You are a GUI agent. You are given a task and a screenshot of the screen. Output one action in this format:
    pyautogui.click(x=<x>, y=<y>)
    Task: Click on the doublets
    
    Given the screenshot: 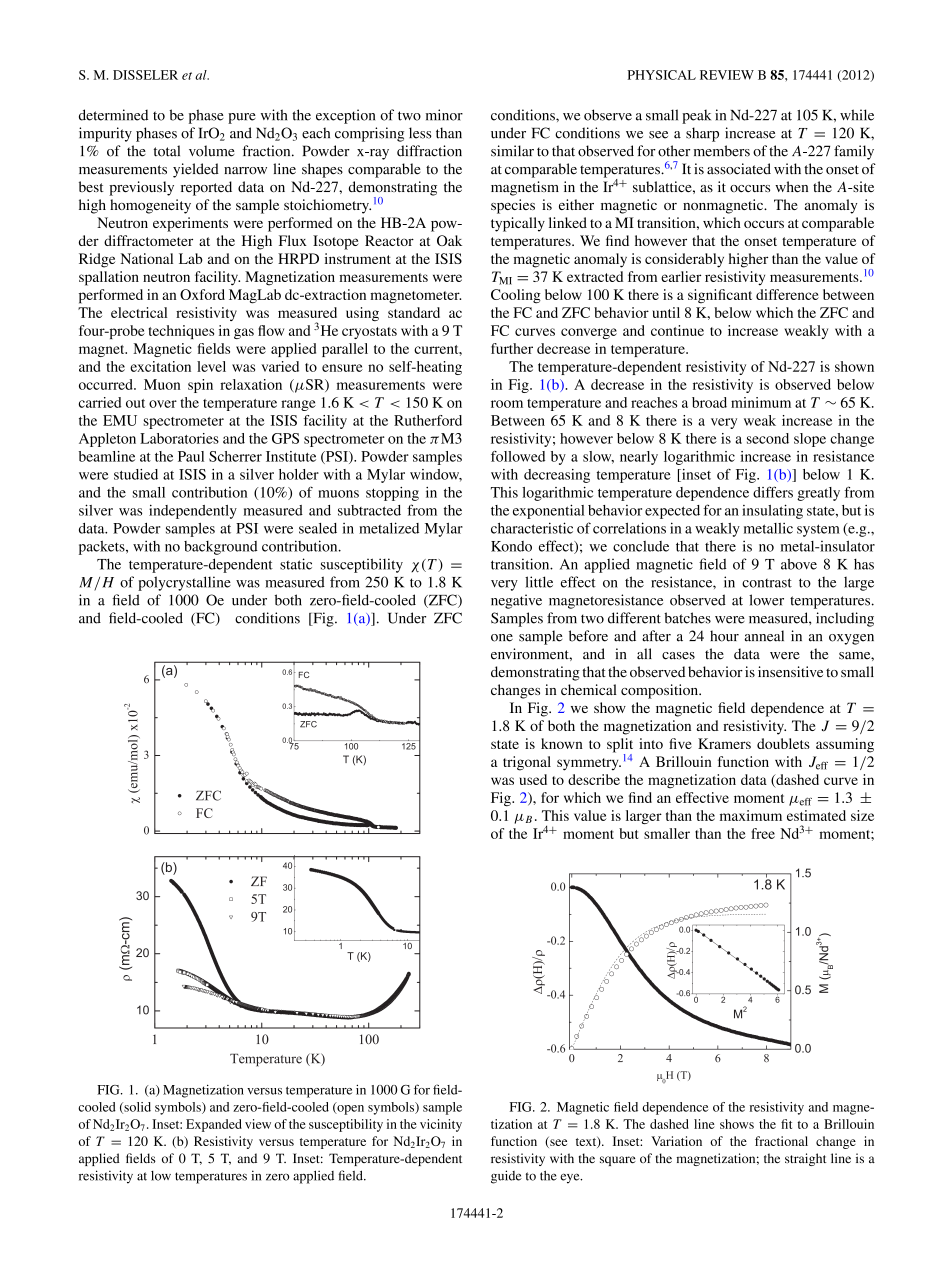 What is the action you would take?
    pyautogui.click(x=783, y=743)
